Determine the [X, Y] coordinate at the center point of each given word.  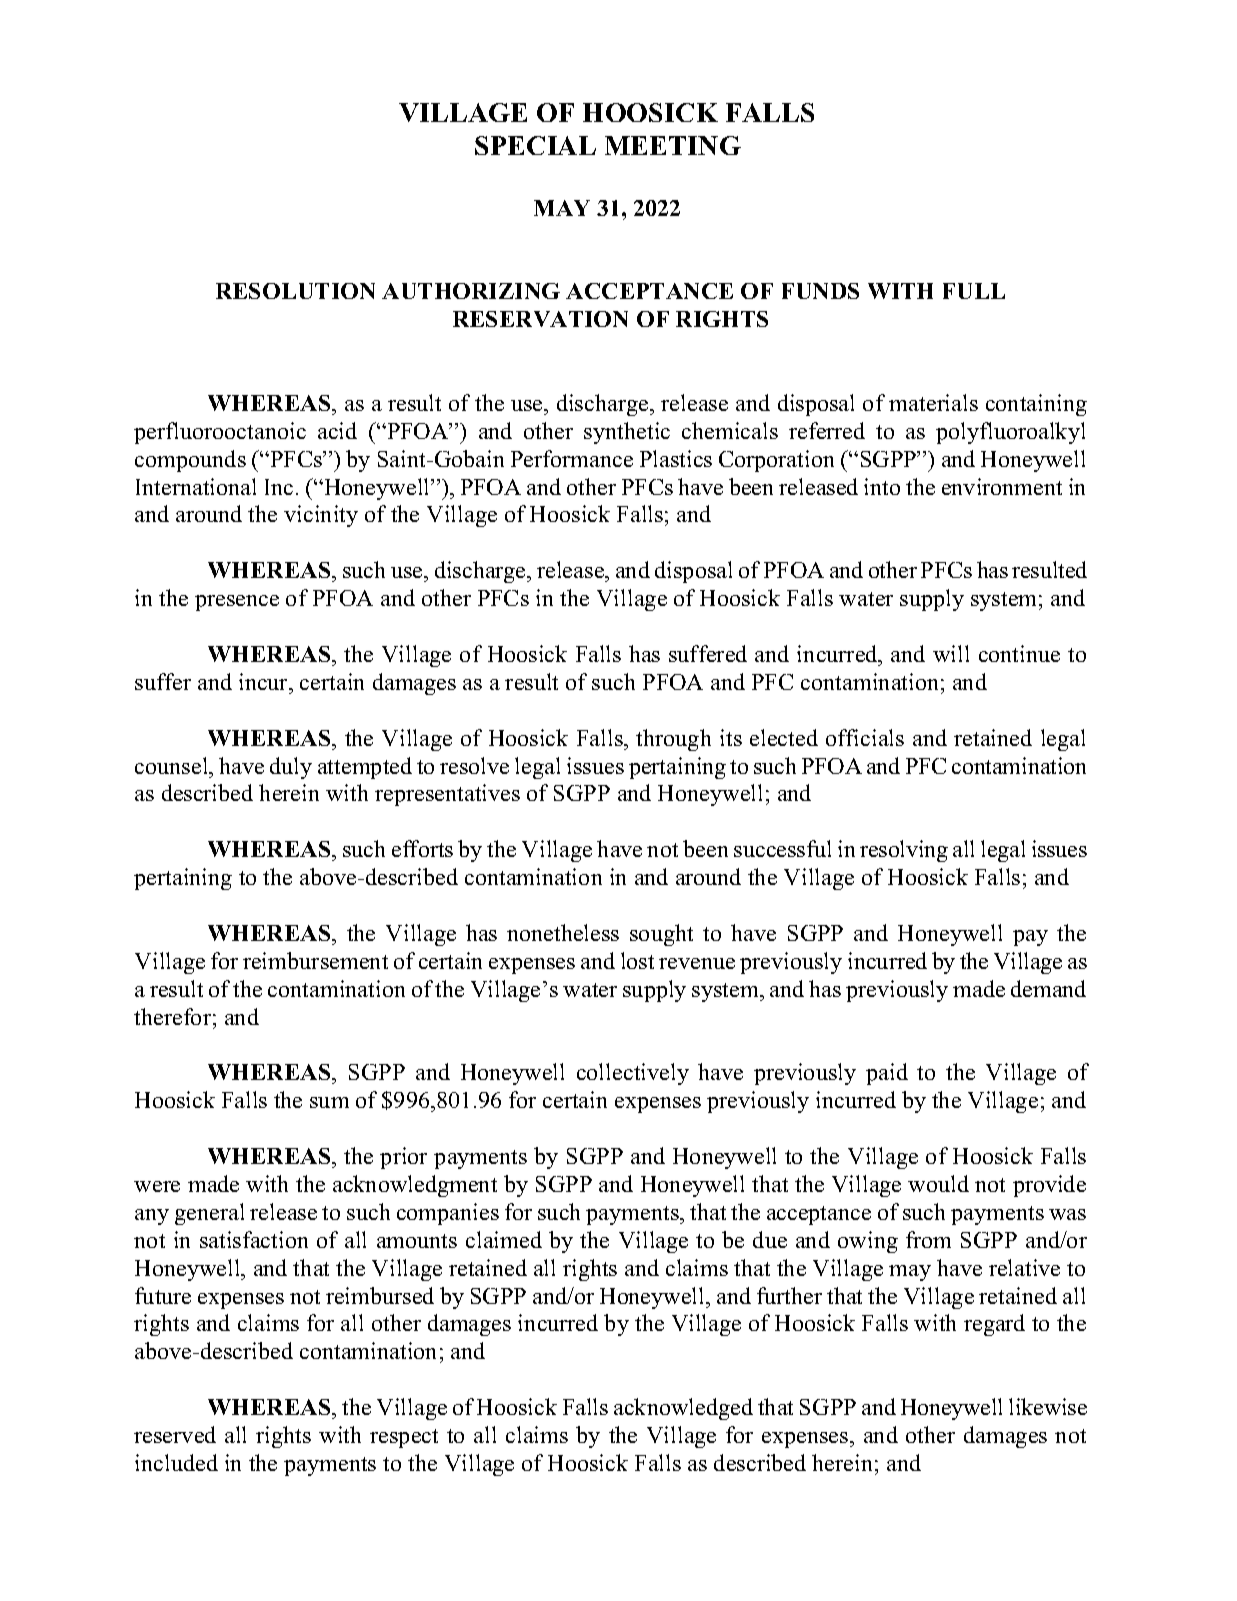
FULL [974, 291]
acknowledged [683, 1409]
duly [291, 768]
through [673, 740]
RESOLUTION [295, 291]
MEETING [673, 145]
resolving [904, 851]
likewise [1048, 1406]
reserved [175, 1434]
